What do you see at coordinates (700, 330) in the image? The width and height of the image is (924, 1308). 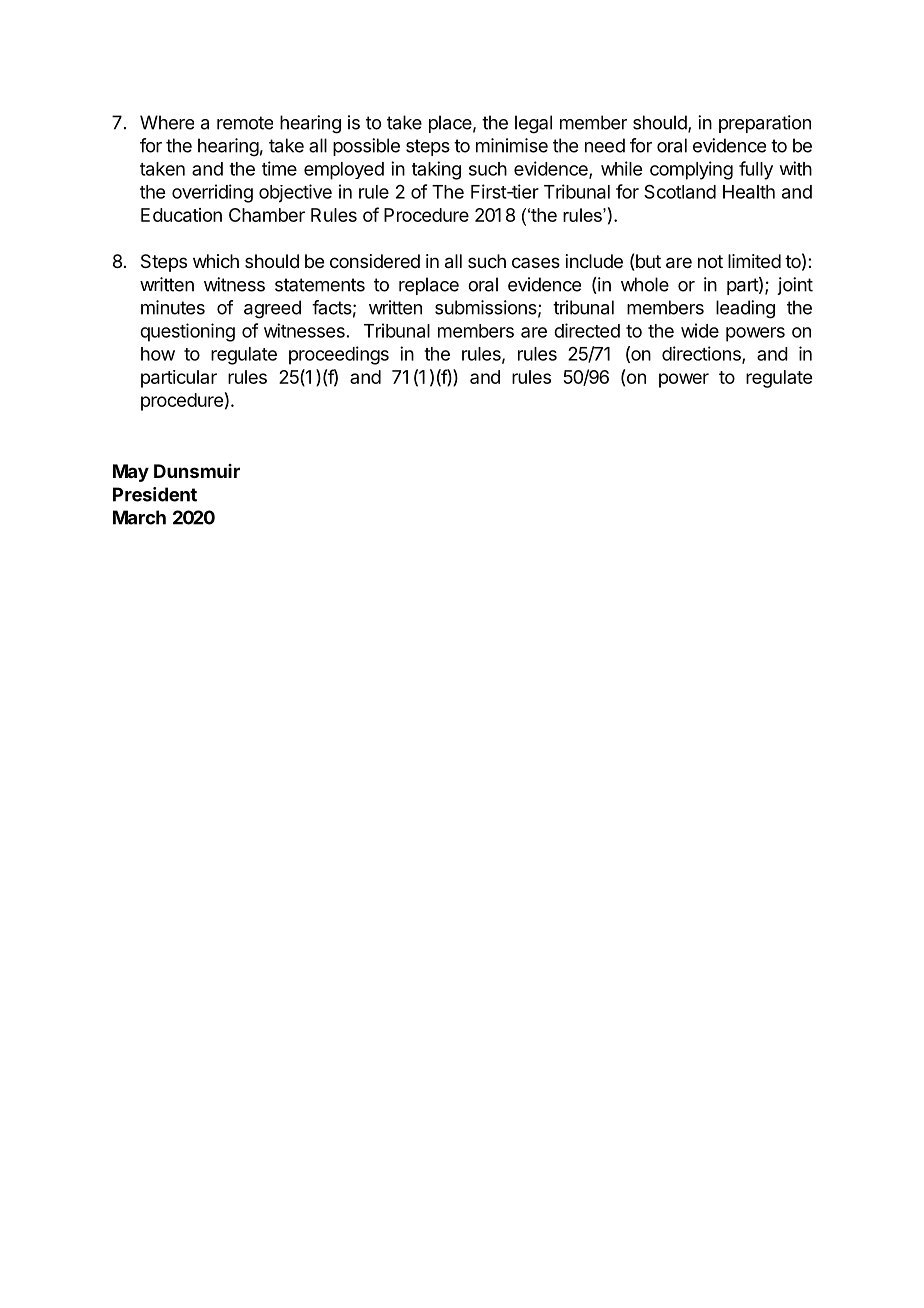 I see `wide` at bounding box center [700, 330].
